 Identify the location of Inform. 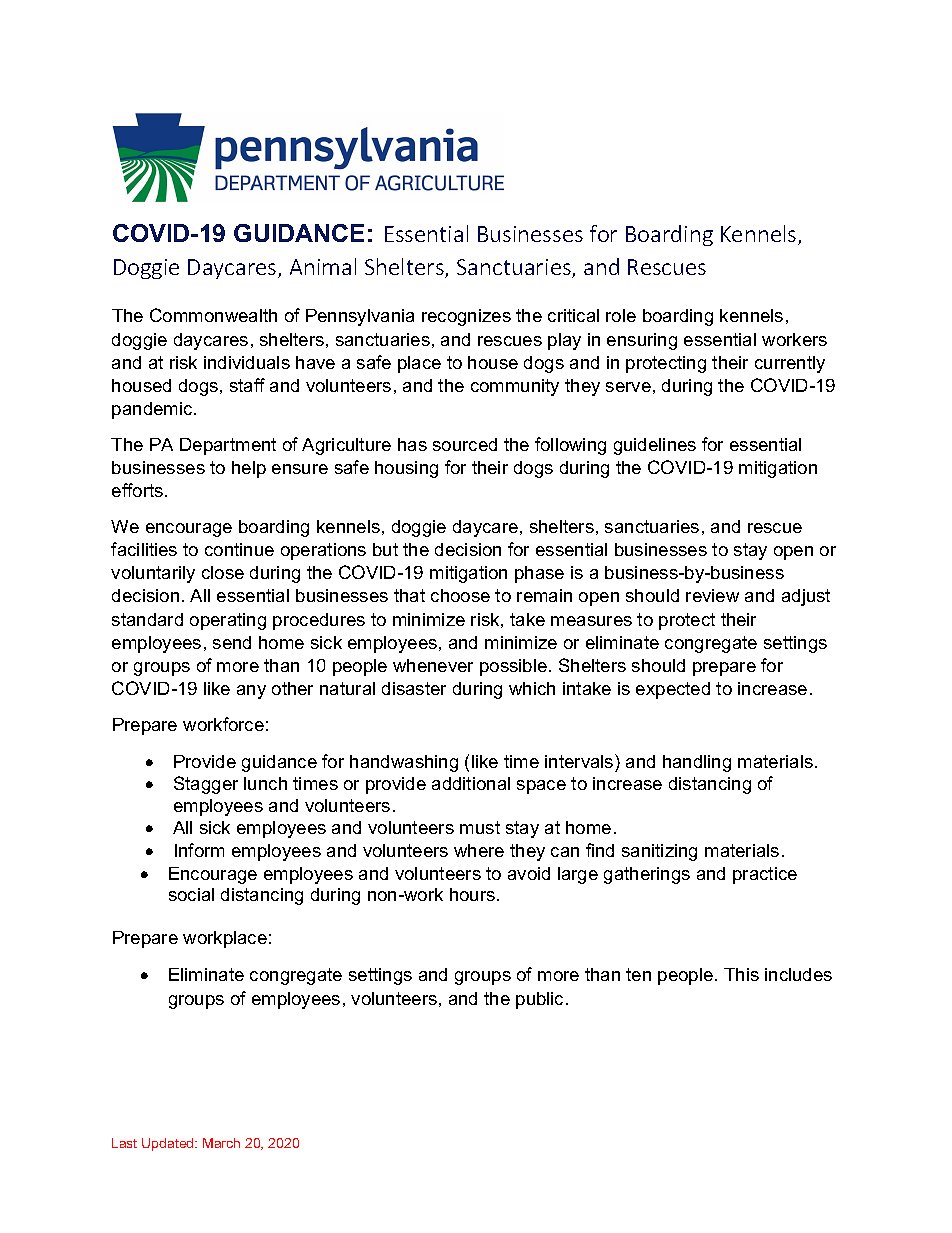
(199, 850).
